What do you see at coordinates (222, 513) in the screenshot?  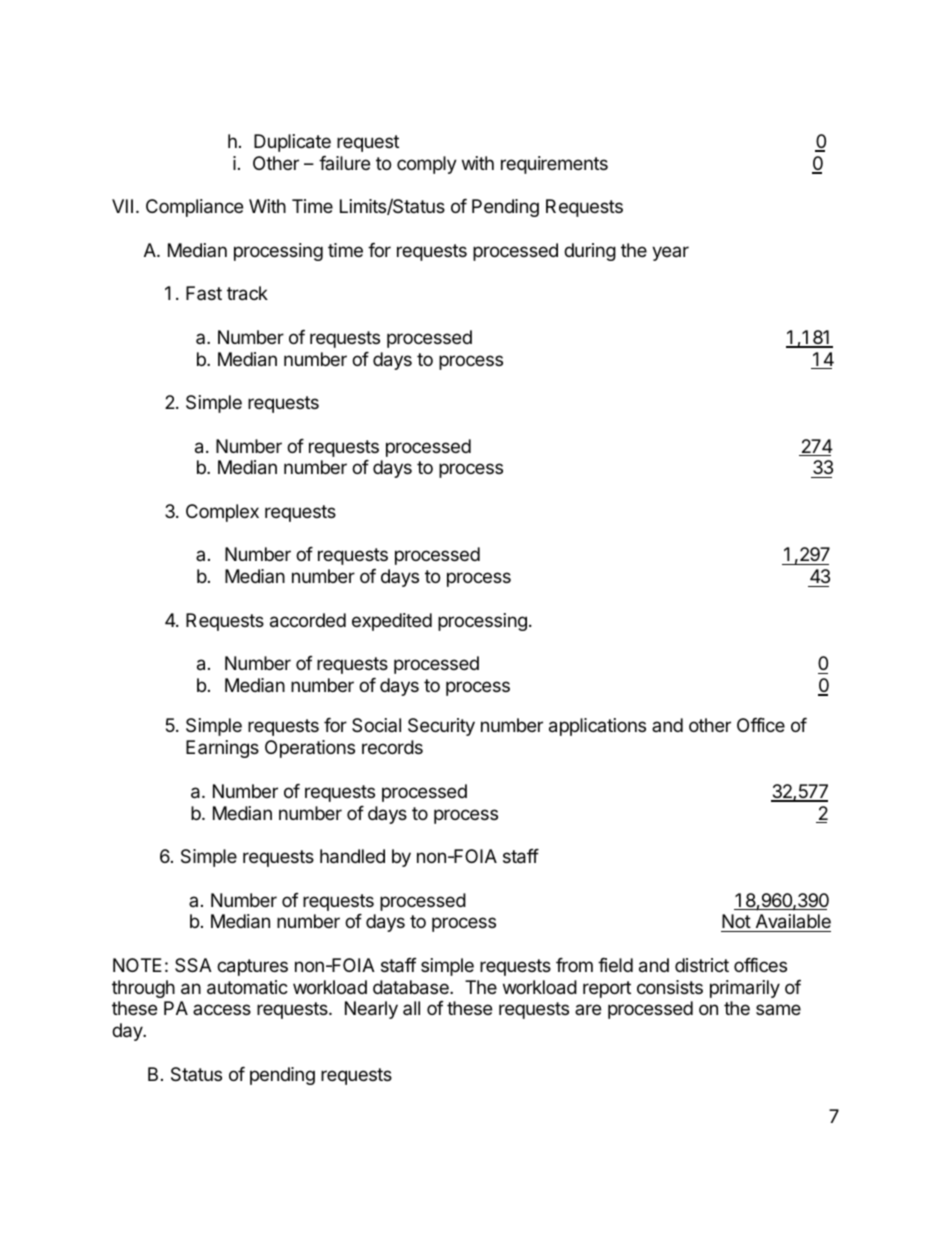 I see `Complex` at bounding box center [222, 513].
